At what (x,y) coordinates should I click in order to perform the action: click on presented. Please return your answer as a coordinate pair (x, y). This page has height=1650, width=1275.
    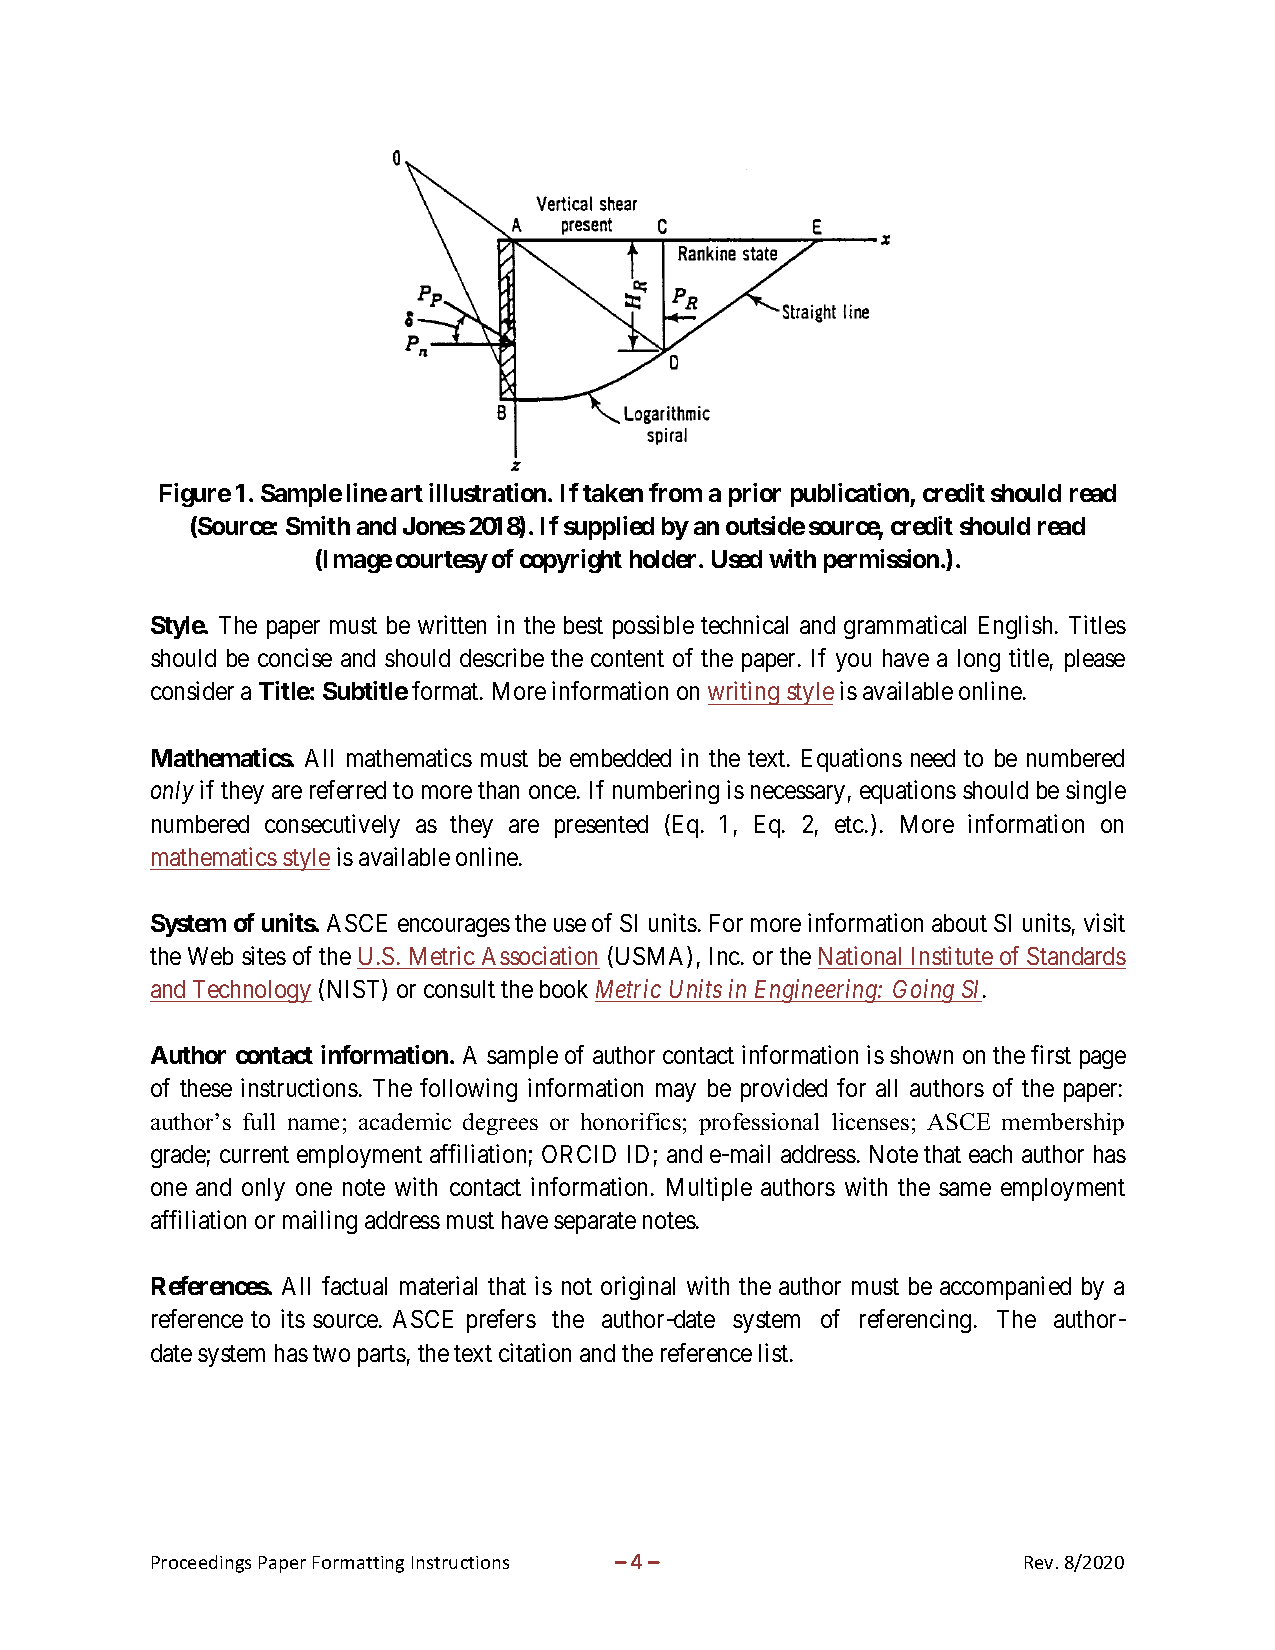
    Looking at the image, I should click on (601, 826).
